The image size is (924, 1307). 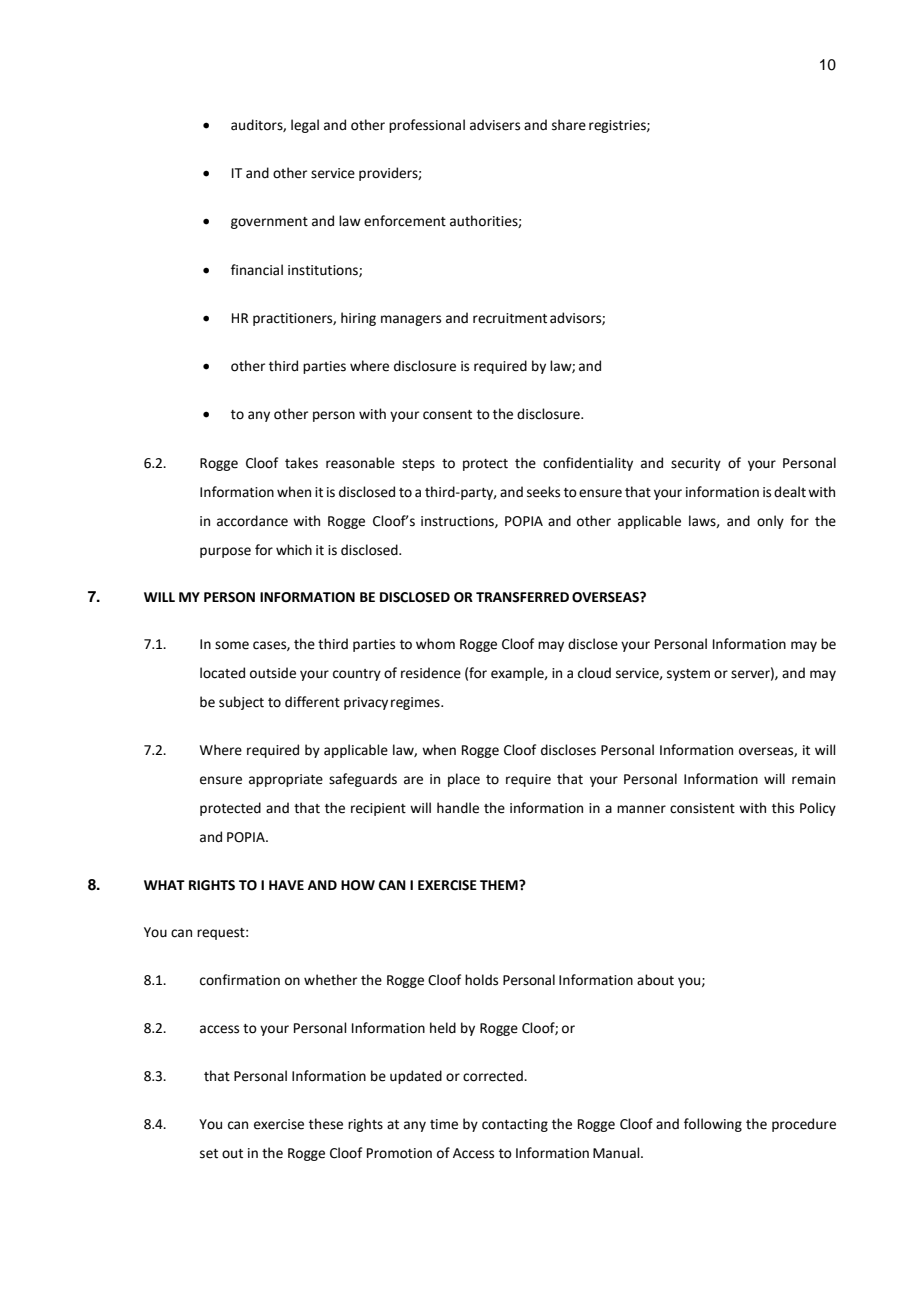 I want to click on subject, so click(x=241, y=703).
